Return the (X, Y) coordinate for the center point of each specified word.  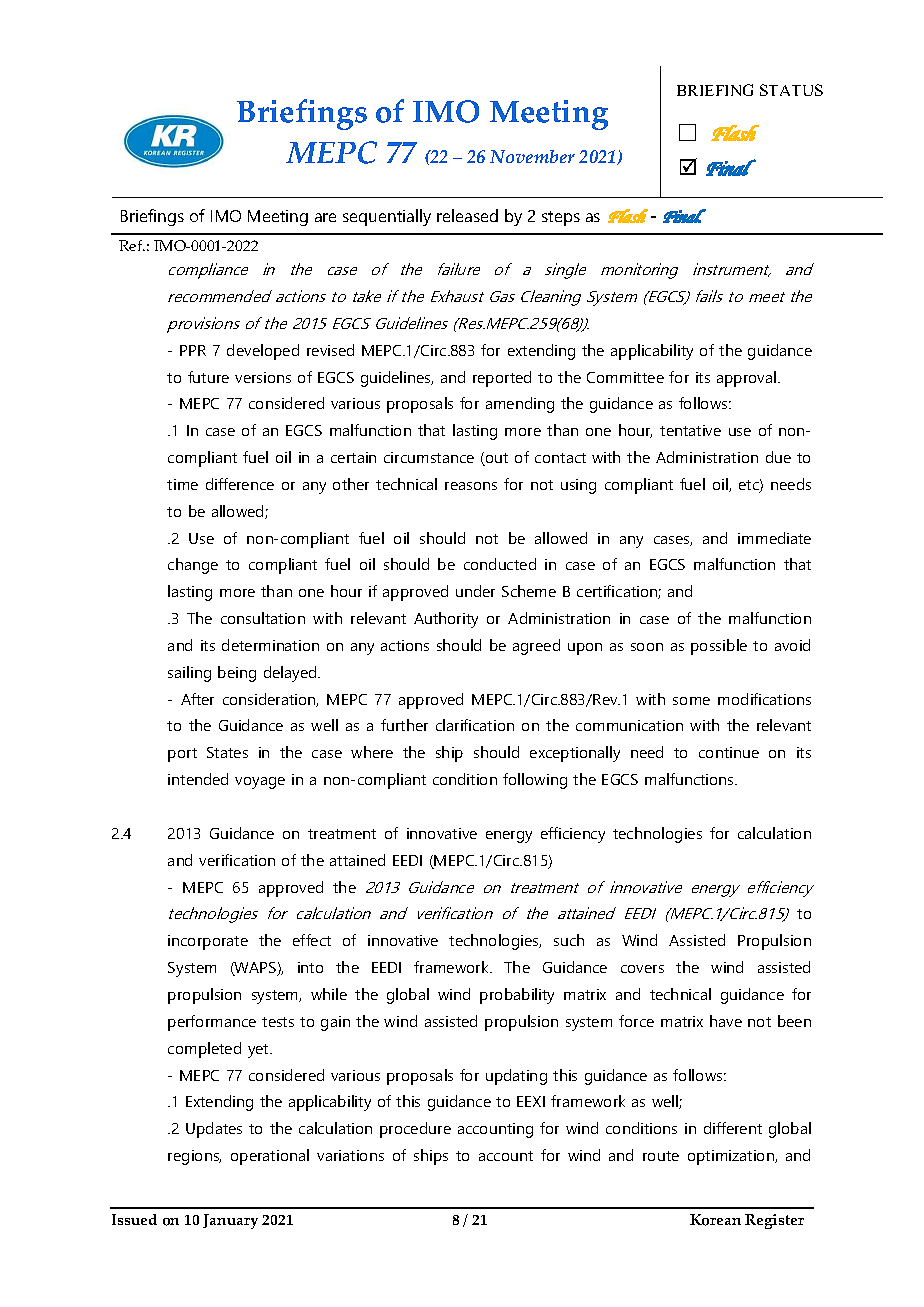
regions (194, 1157)
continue (729, 752)
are (325, 217)
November (532, 156)
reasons (471, 486)
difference (240, 484)
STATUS (791, 90)
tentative (690, 430)
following (535, 781)
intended (198, 779)
